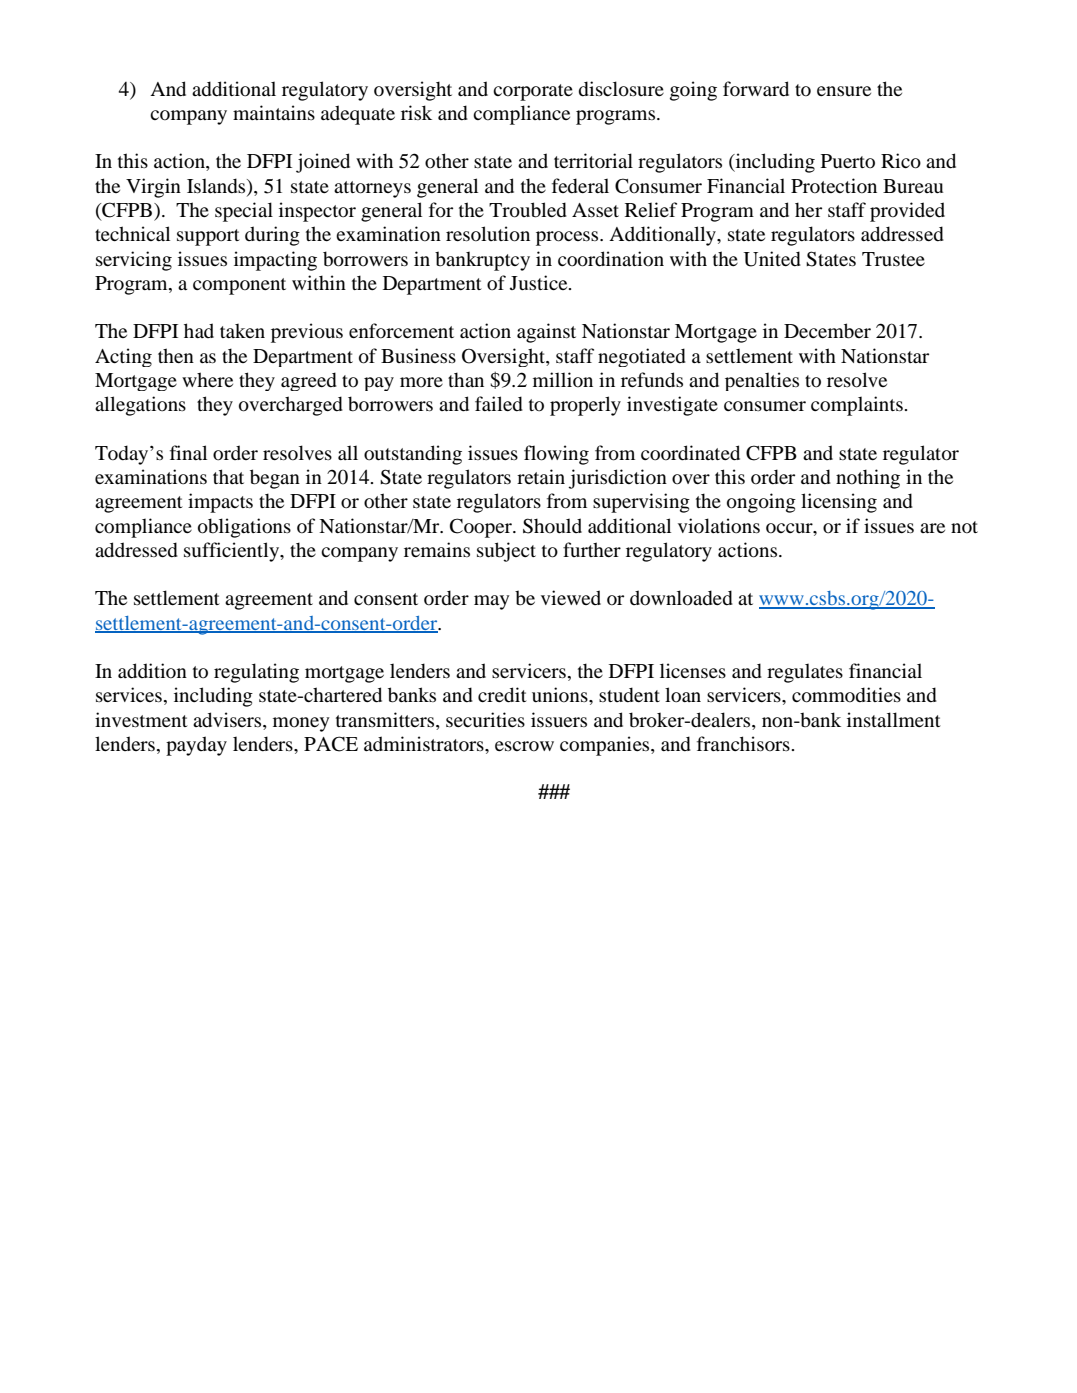 Image resolution: width=1077 pixels, height=1393 pixels. What do you see at coordinates (546, 333) in the screenshot?
I see `against` at bounding box center [546, 333].
